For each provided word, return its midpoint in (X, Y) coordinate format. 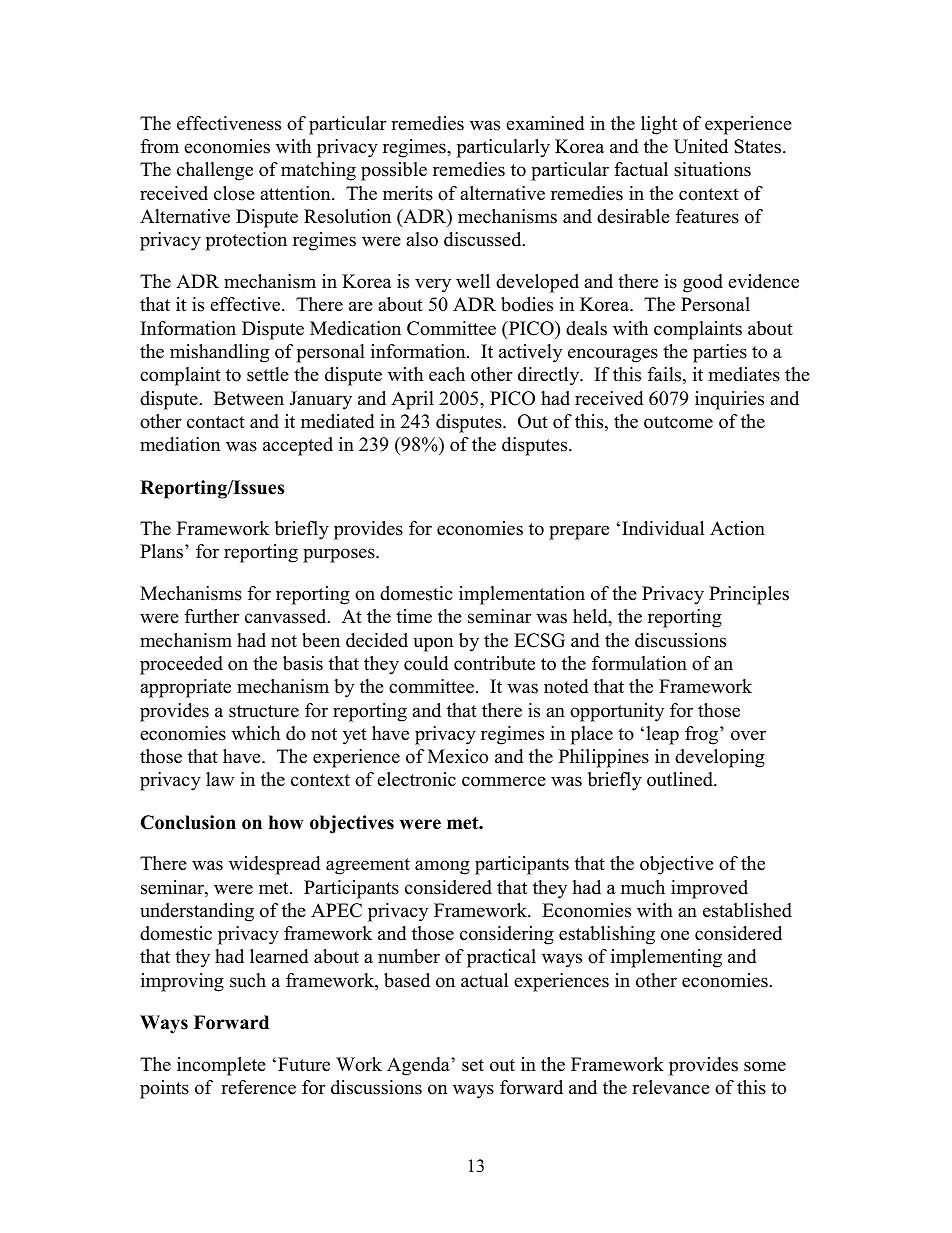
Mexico (458, 756)
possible (394, 171)
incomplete (221, 1066)
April (412, 400)
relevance (671, 1087)
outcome (678, 422)
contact (216, 422)
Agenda (419, 1066)
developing (720, 758)
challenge (215, 171)
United (701, 146)
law (220, 779)
